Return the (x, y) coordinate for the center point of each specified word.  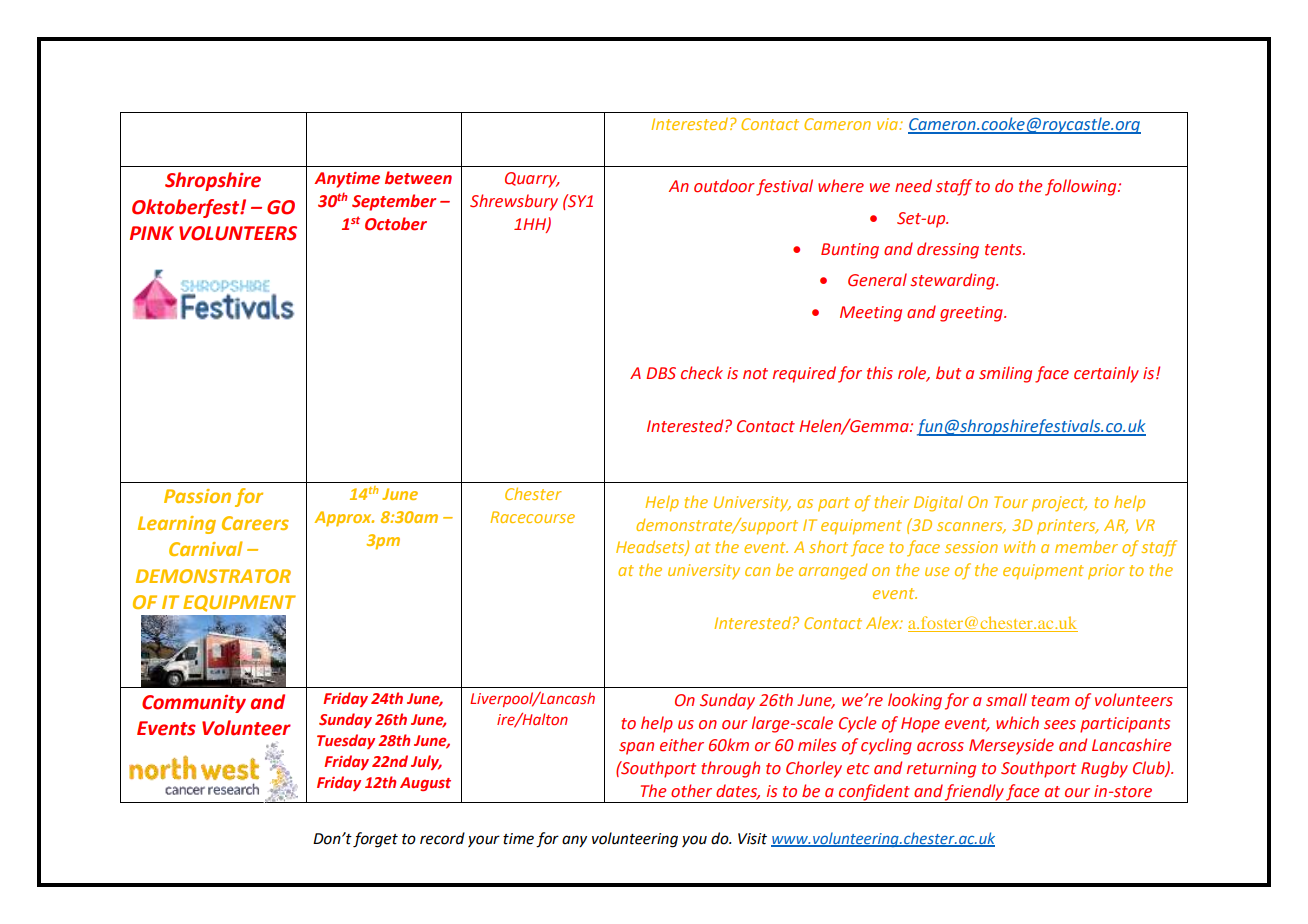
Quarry (532, 180)
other (691, 791)
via (889, 124)
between (418, 178)
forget (375, 840)
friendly (975, 793)
